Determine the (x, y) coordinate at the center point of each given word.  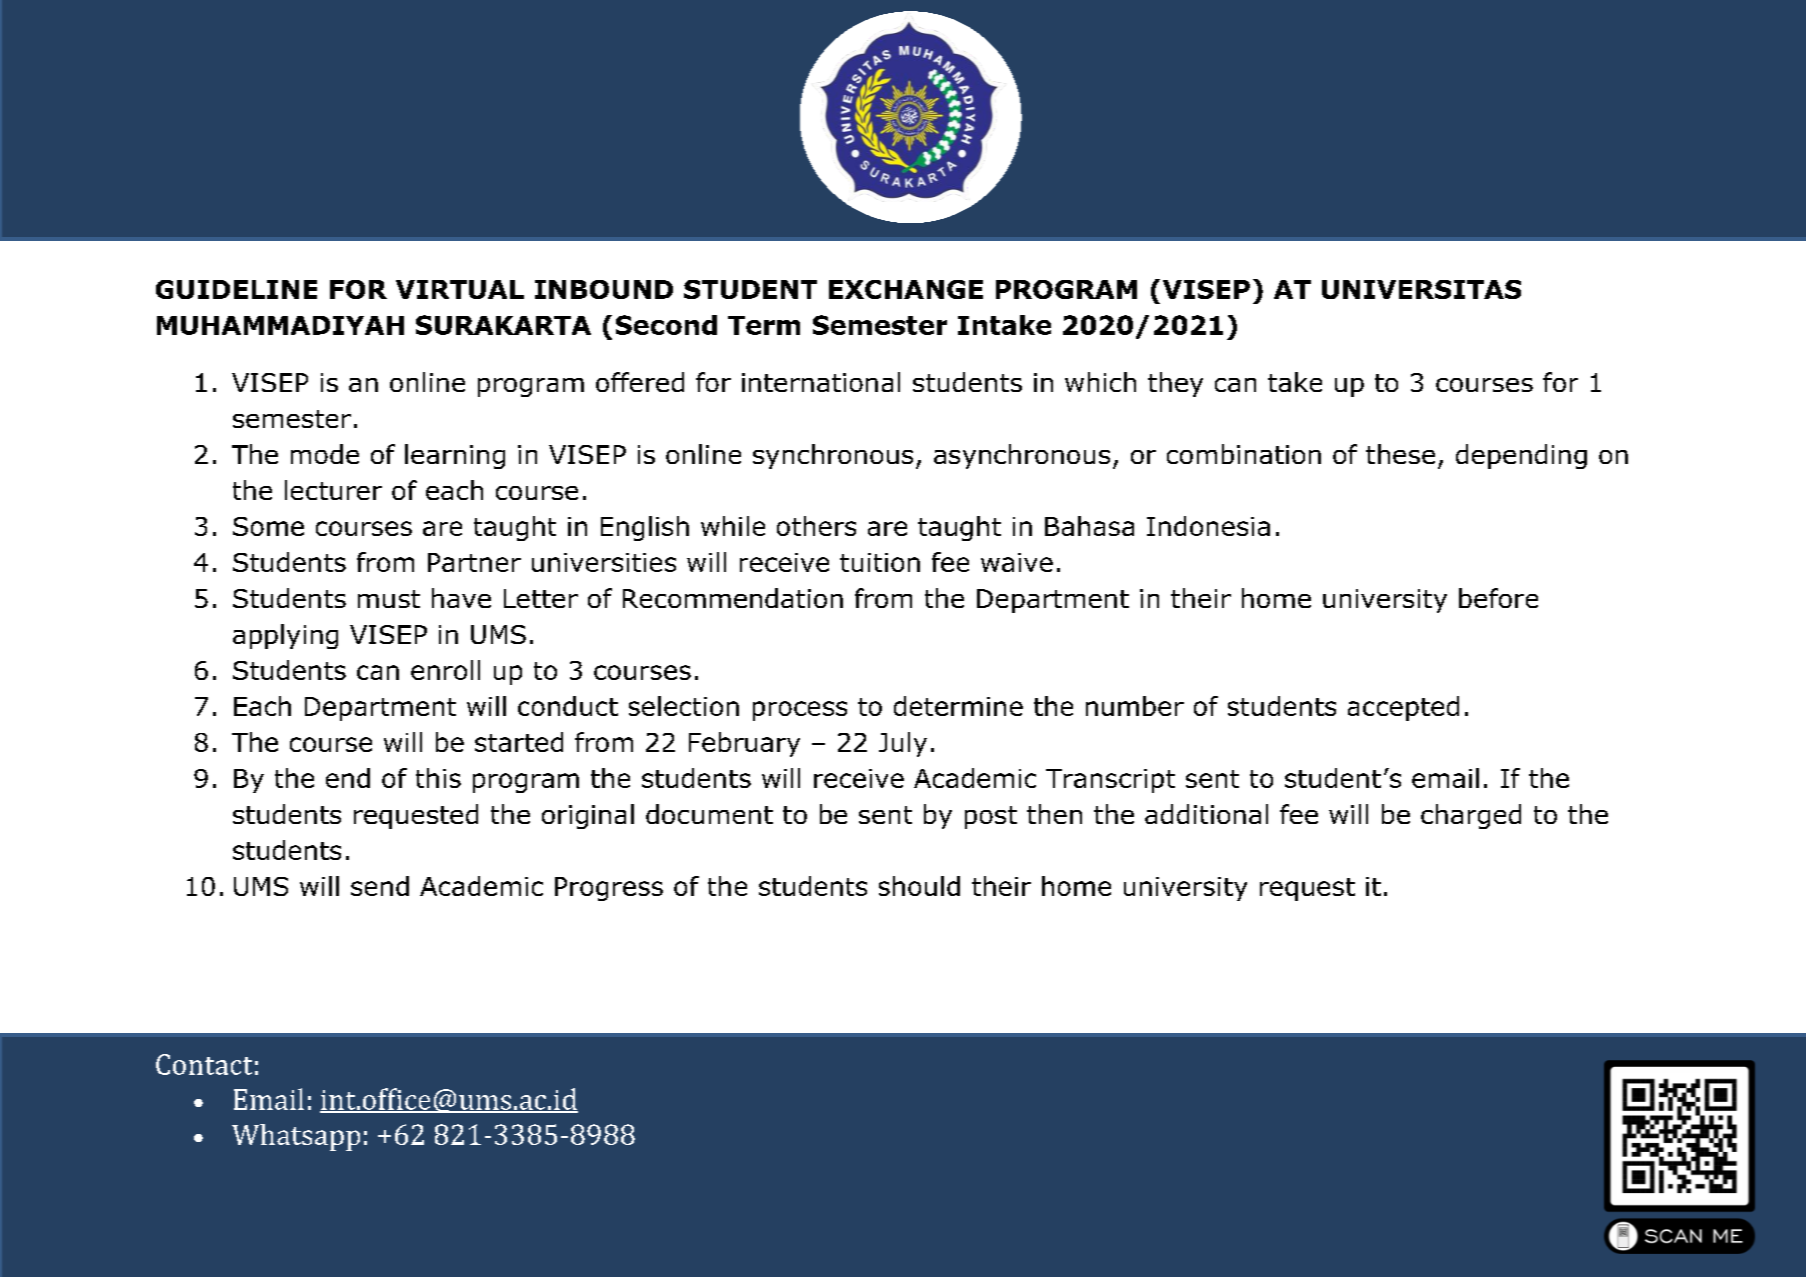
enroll (445, 670)
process (800, 711)
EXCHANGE (906, 289)
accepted (1403, 708)
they (1175, 384)
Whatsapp (296, 1137)
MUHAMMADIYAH (280, 325)
